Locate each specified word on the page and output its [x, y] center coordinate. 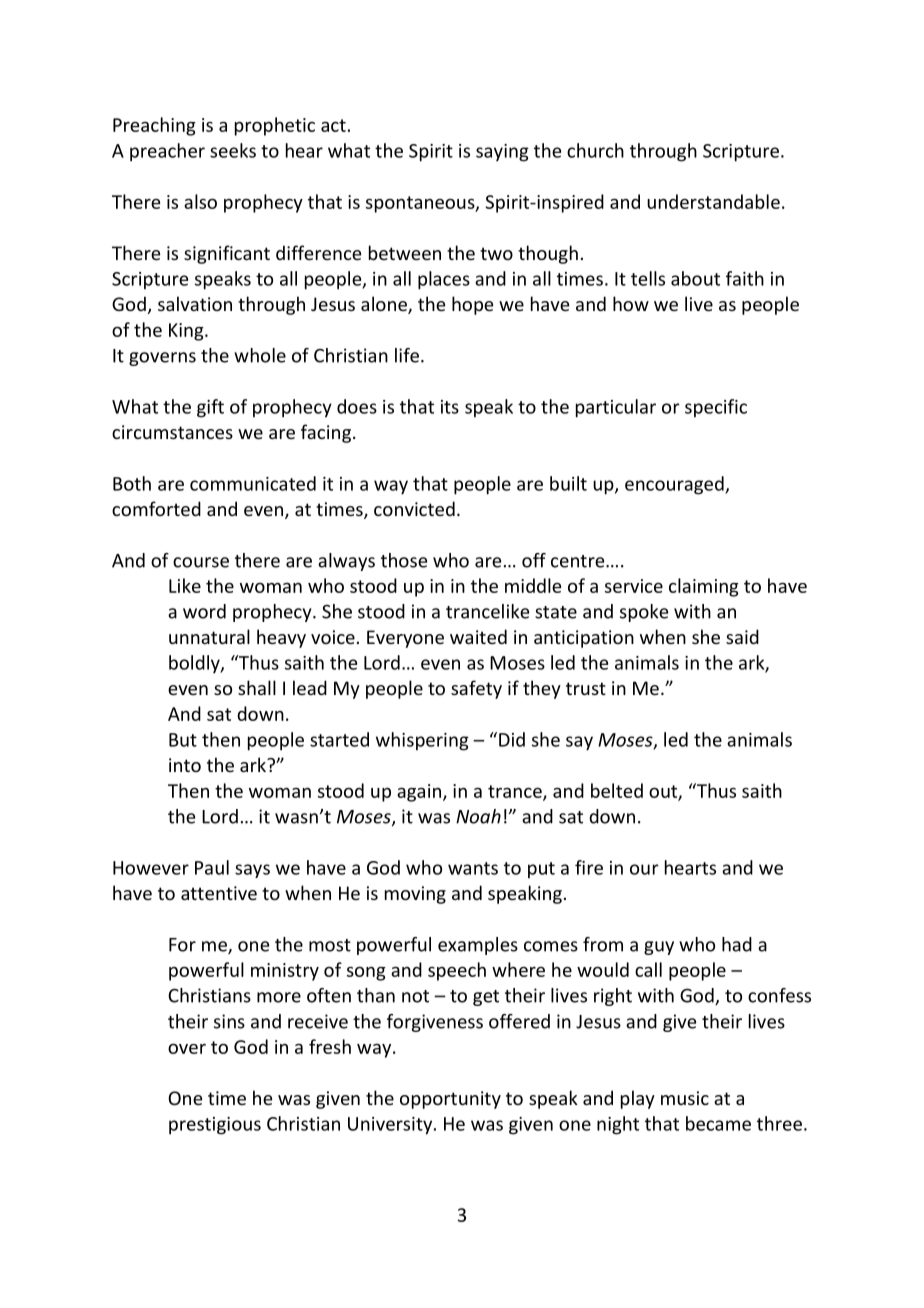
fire [589, 867]
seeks [233, 150]
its [450, 407]
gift [210, 408]
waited [478, 636]
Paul [212, 867]
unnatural [209, 636]
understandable [713, 201]
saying [502, 153]
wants [473, 868]
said [742, 636]
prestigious [215, 1126]
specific [716, 408]
